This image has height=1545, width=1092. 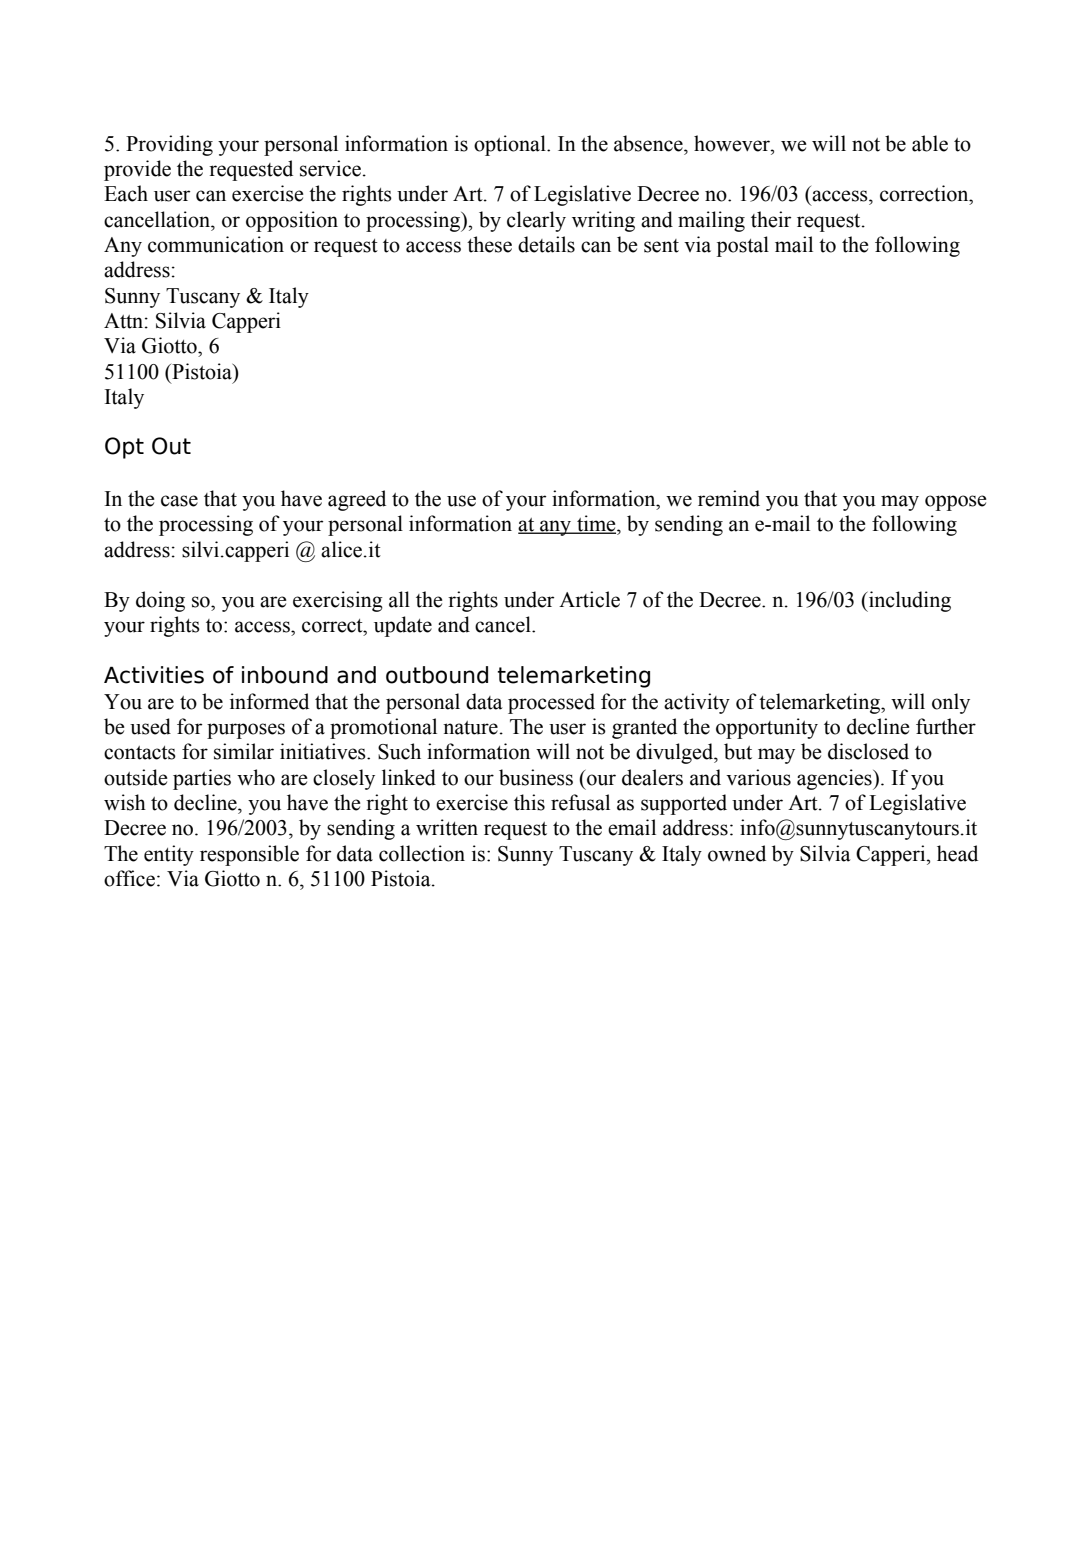 I want to click on Providing, so click(x=169, y=145).
